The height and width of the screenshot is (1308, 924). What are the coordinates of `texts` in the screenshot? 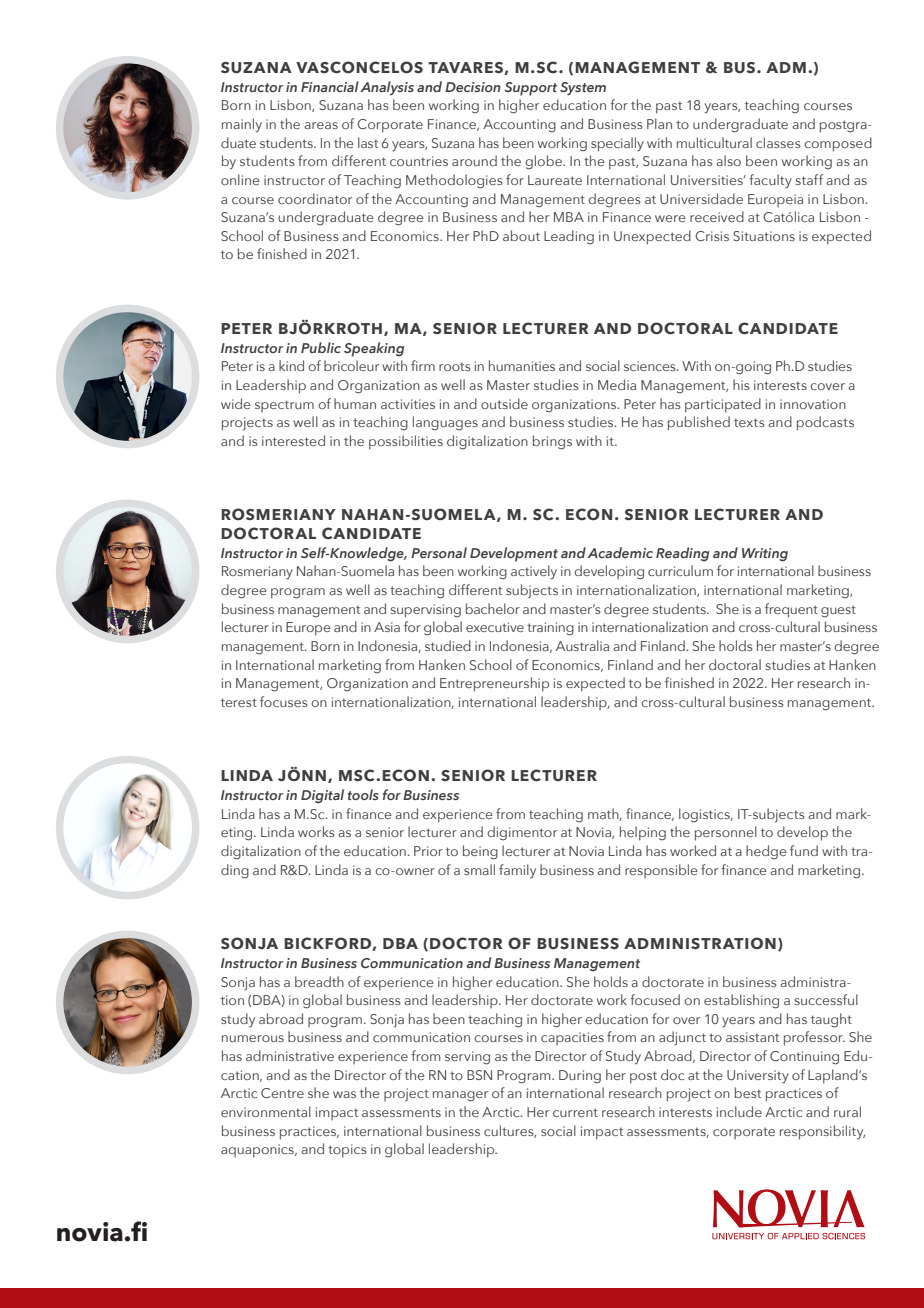 It's located at (749, 422).
